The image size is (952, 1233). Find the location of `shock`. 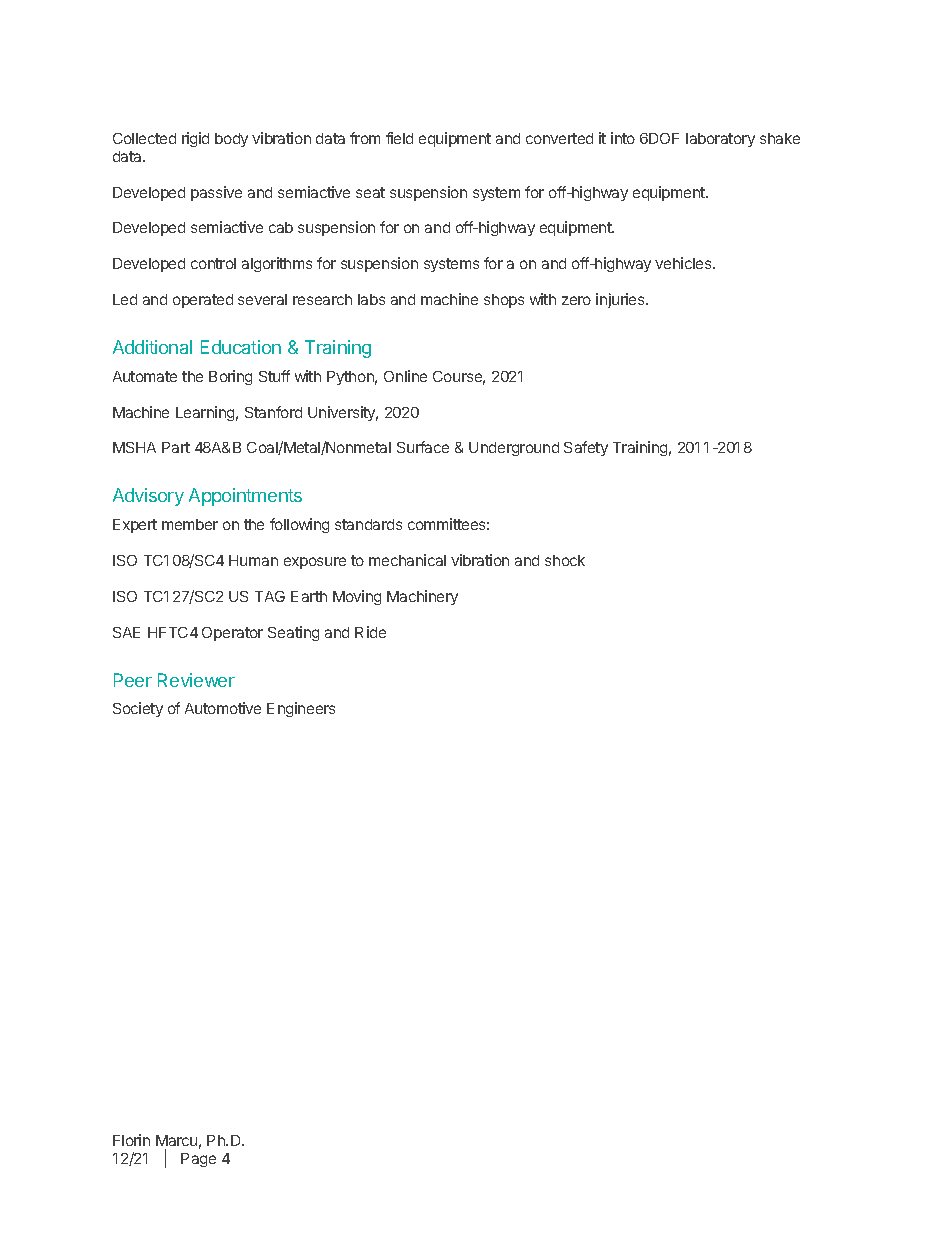

shock is located at coordinates (565, 560).
